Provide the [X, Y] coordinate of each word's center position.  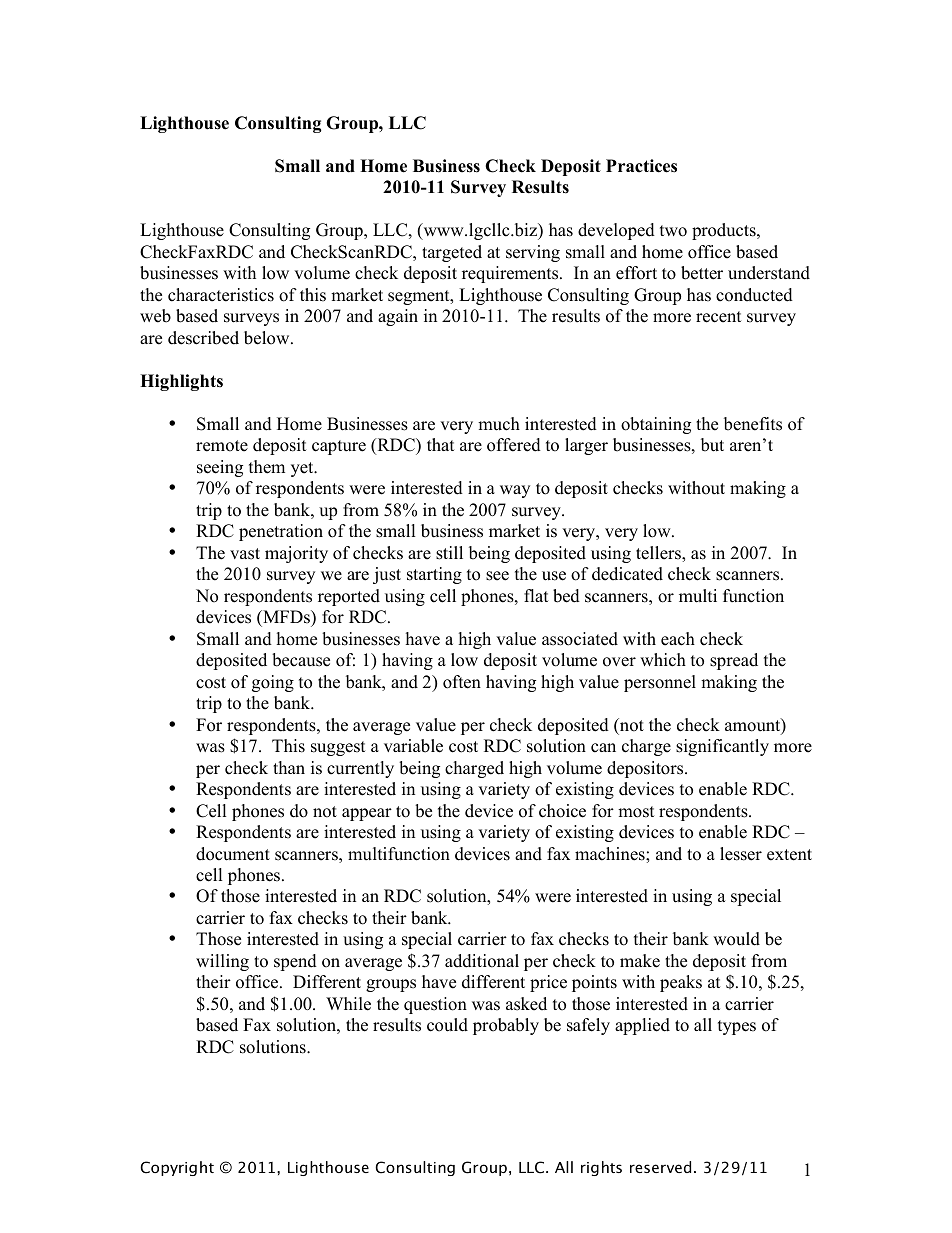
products [725, 231]
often [462, 682]
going [273, 683]
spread [734, 661]
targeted [452, 253]
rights [601, 1168]
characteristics [221, 295]
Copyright [177, 1168]
